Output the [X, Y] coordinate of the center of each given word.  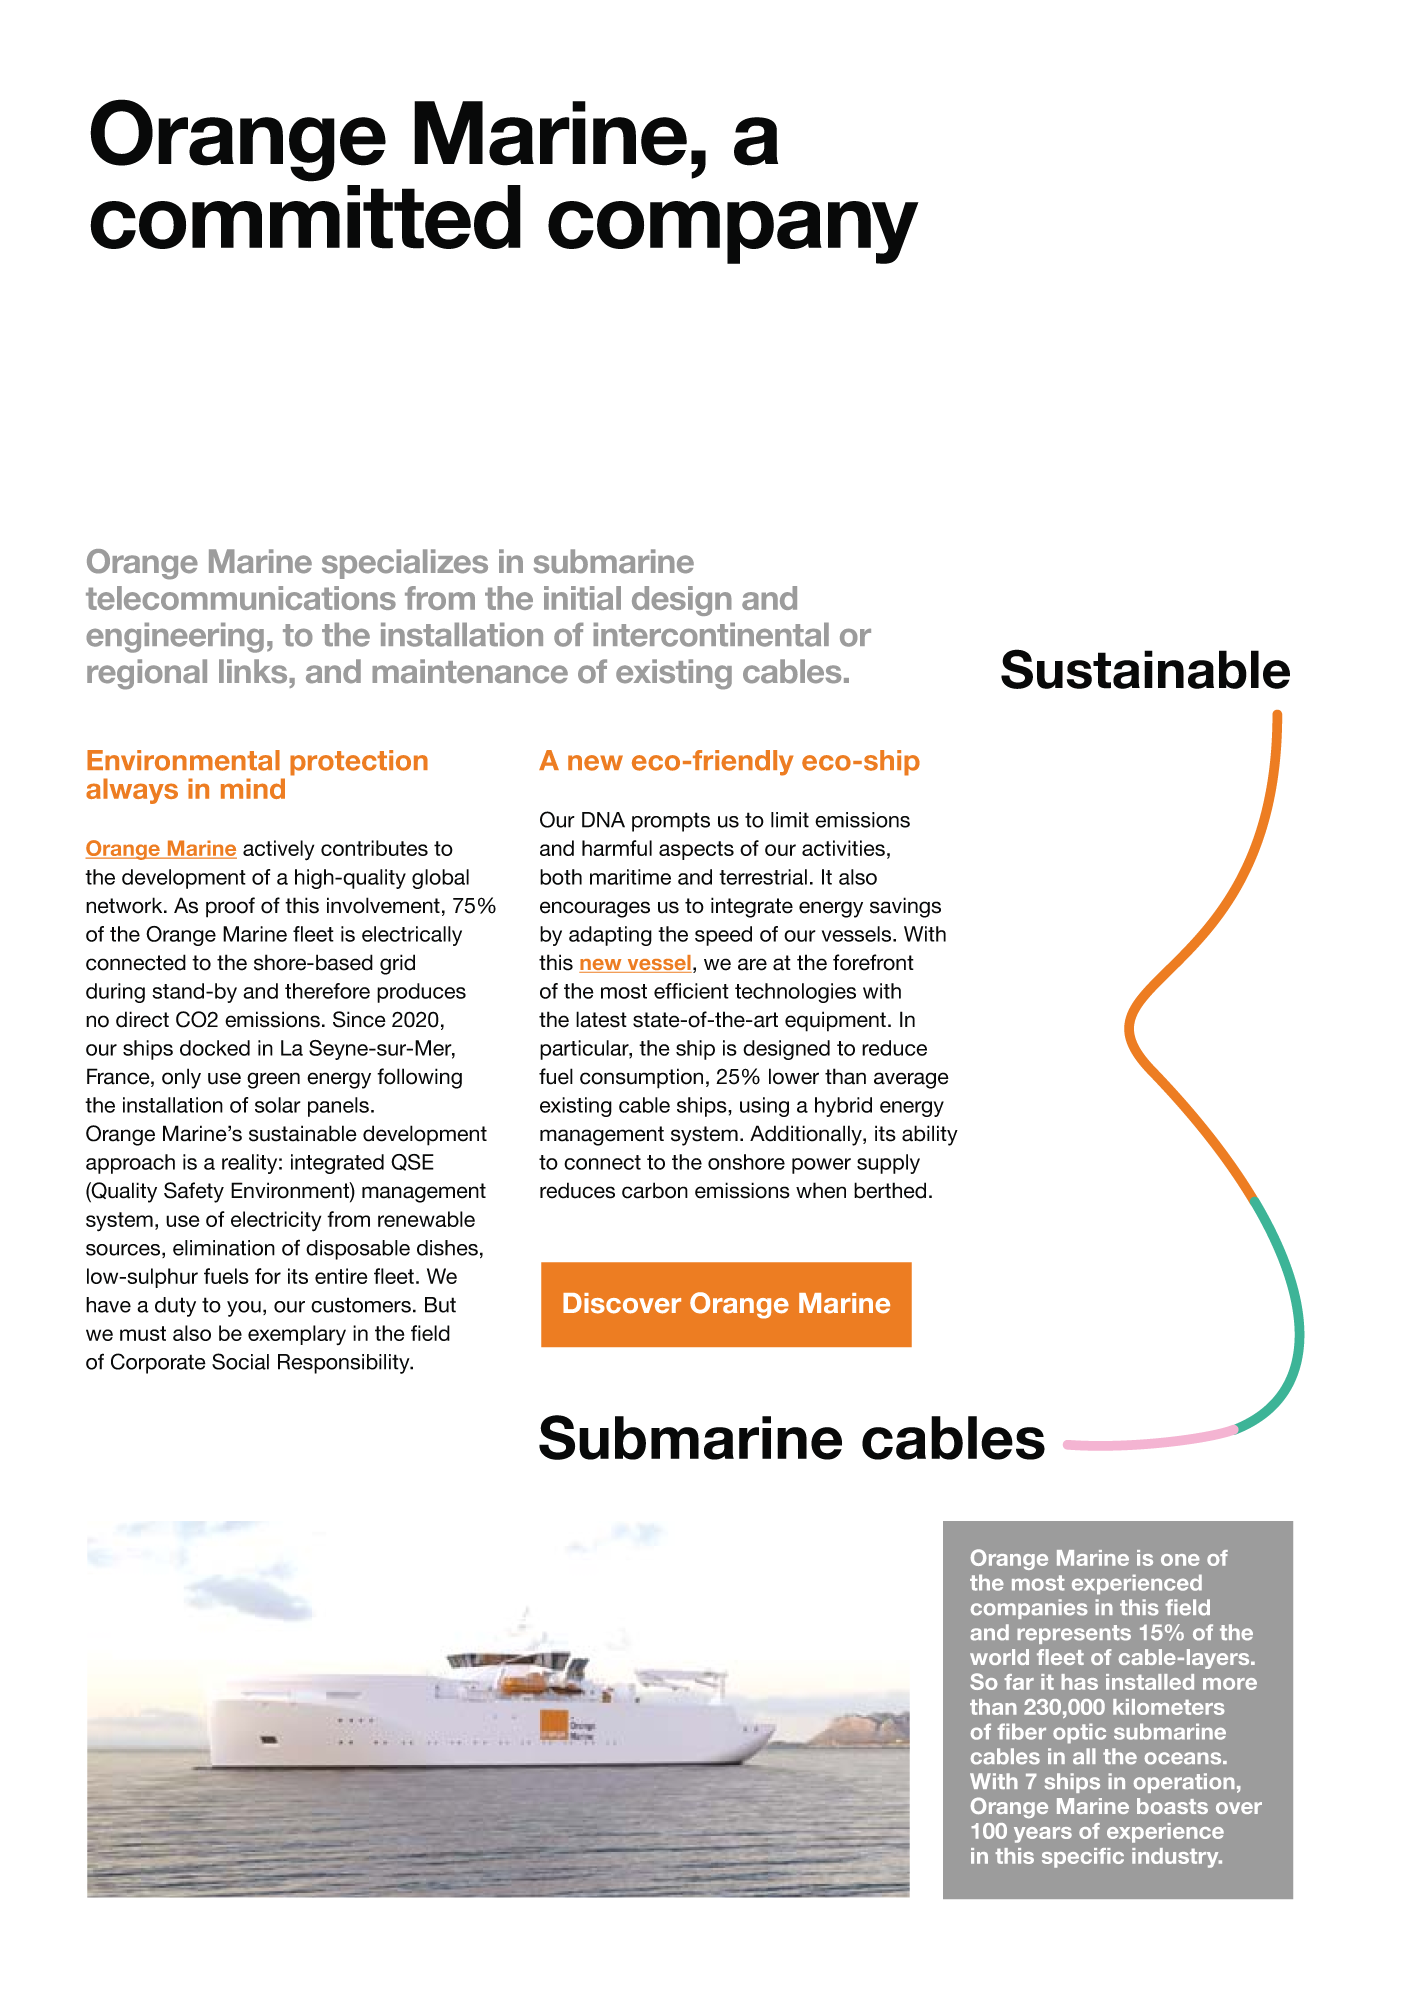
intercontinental [711, 634]
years [1043, 1835]
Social [240, 1361]
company [733, 232]
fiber [1021, 1731]
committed [305, 217]
